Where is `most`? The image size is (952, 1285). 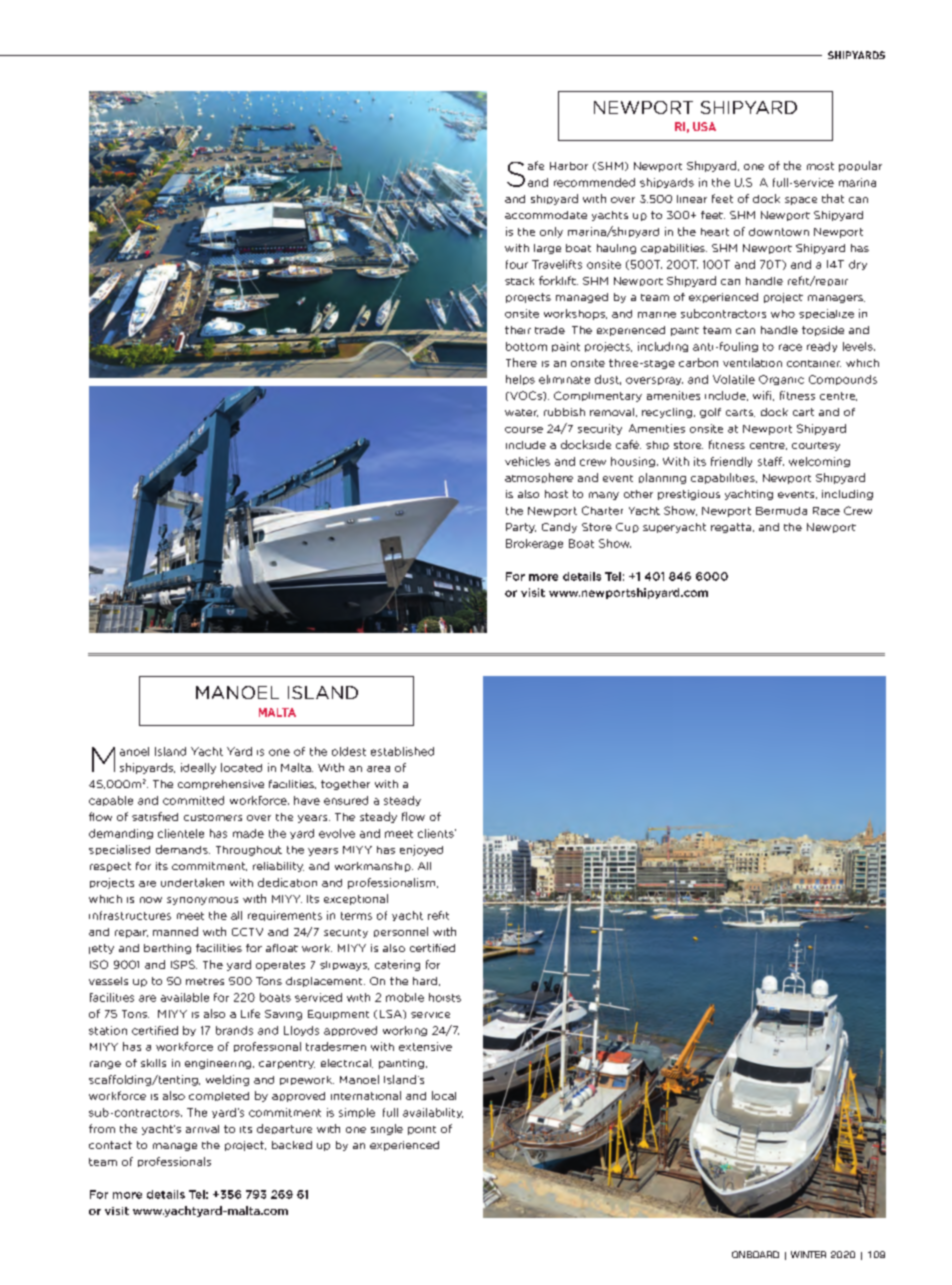 most is located at coordinates (820, 166).
